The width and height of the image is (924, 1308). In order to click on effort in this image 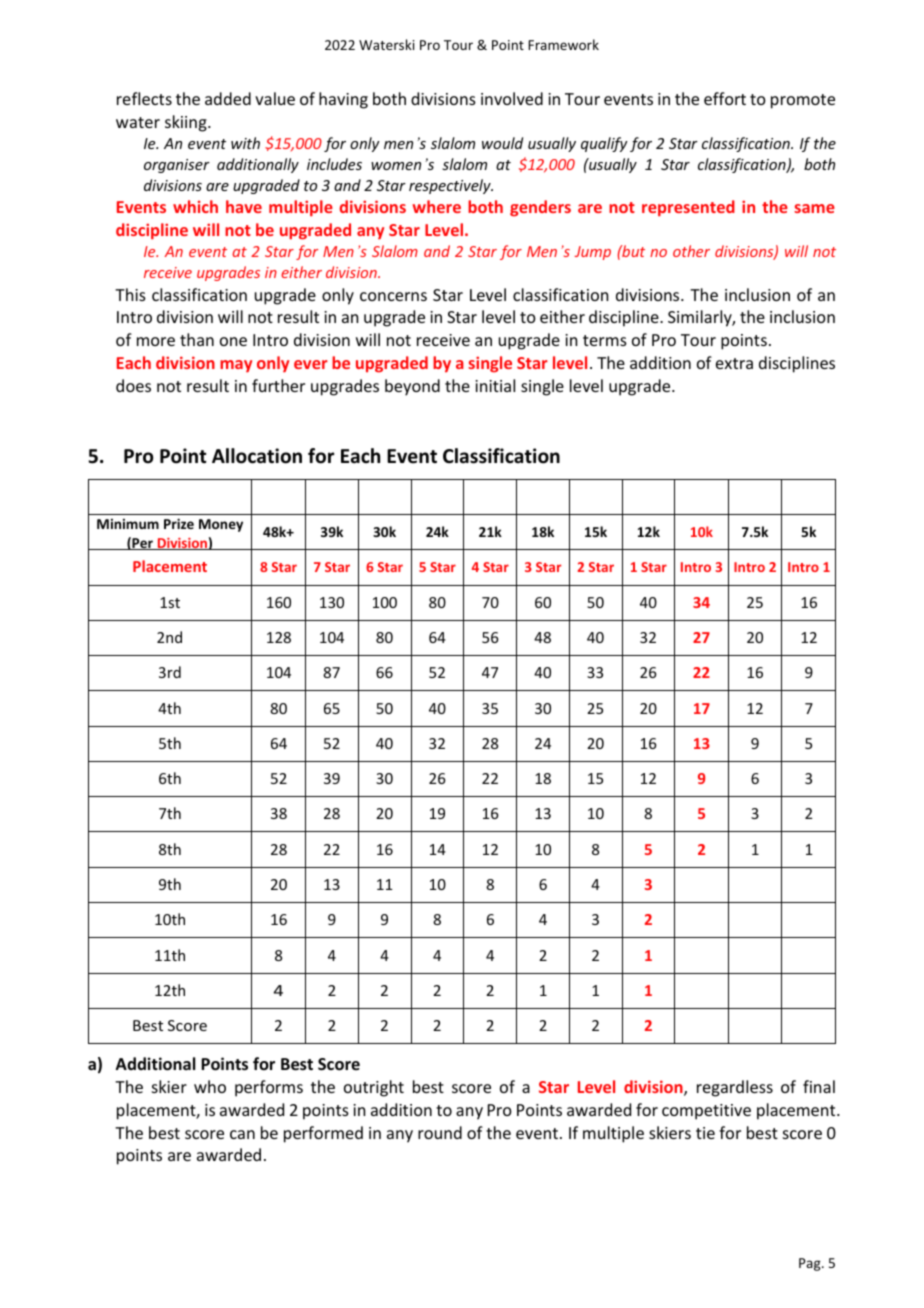, I will do `click(725, 98)`.
